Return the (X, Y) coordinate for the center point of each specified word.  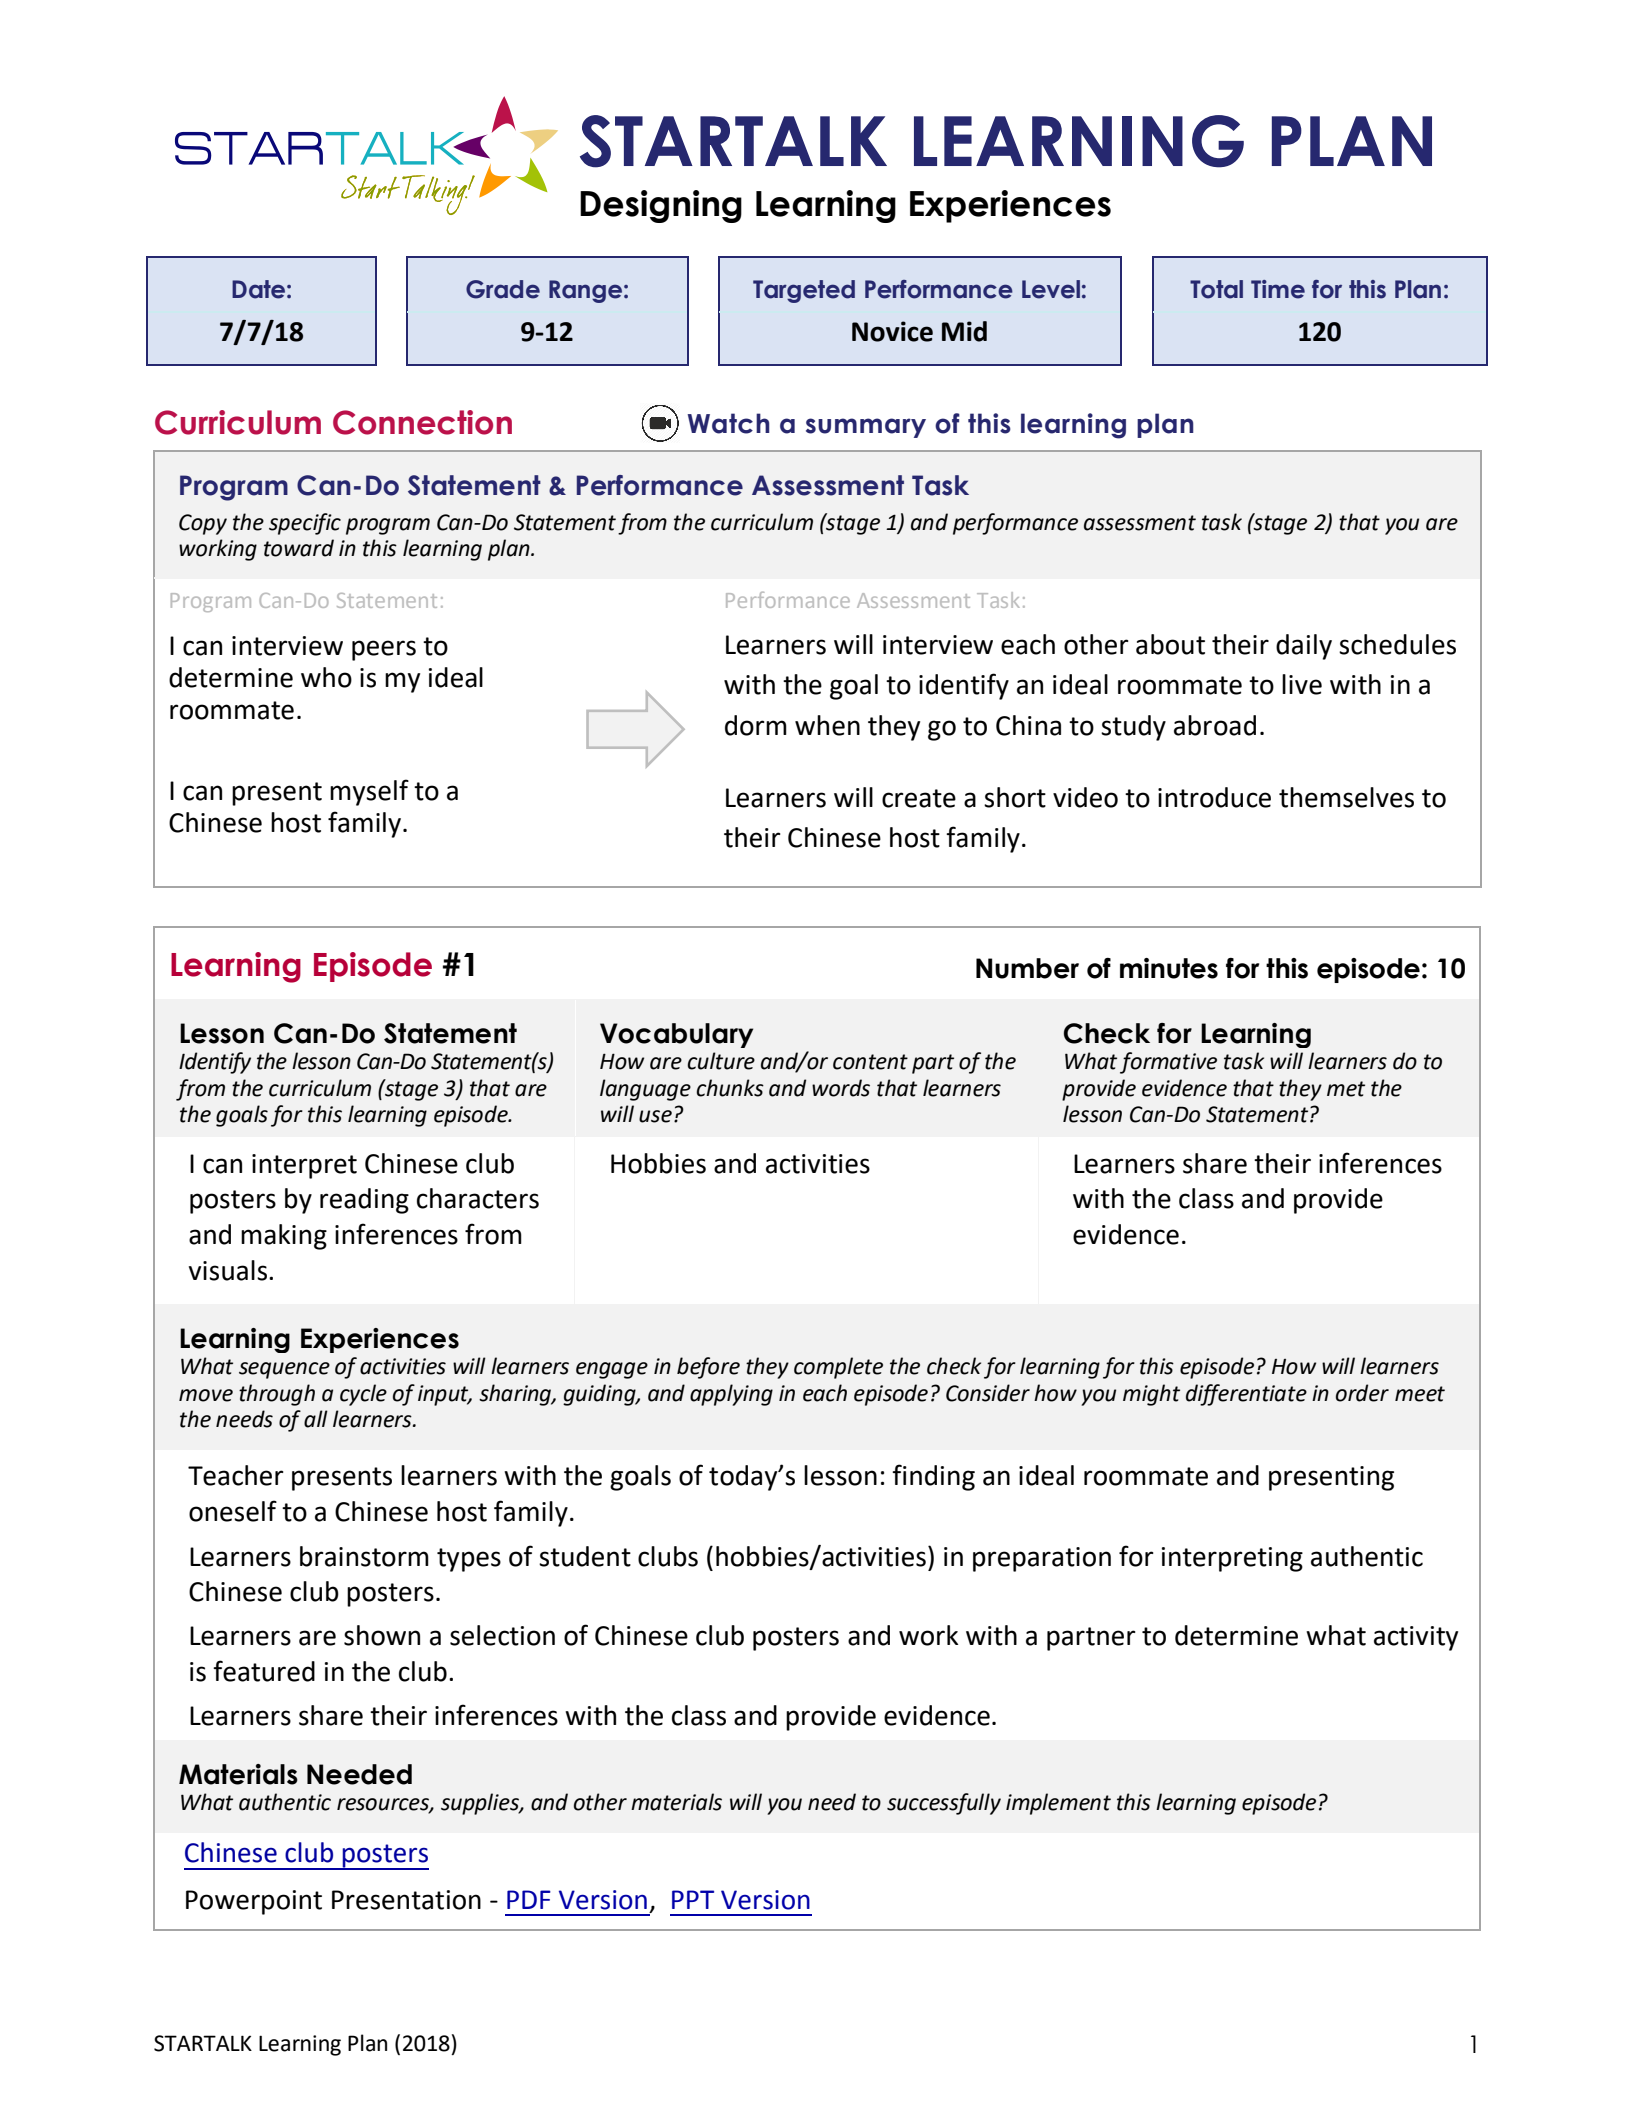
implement (1058, 1804)
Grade (503, 289)
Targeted (804, 291)
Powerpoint (254, 1902)
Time (1278, 289)
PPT (693, 1899)
